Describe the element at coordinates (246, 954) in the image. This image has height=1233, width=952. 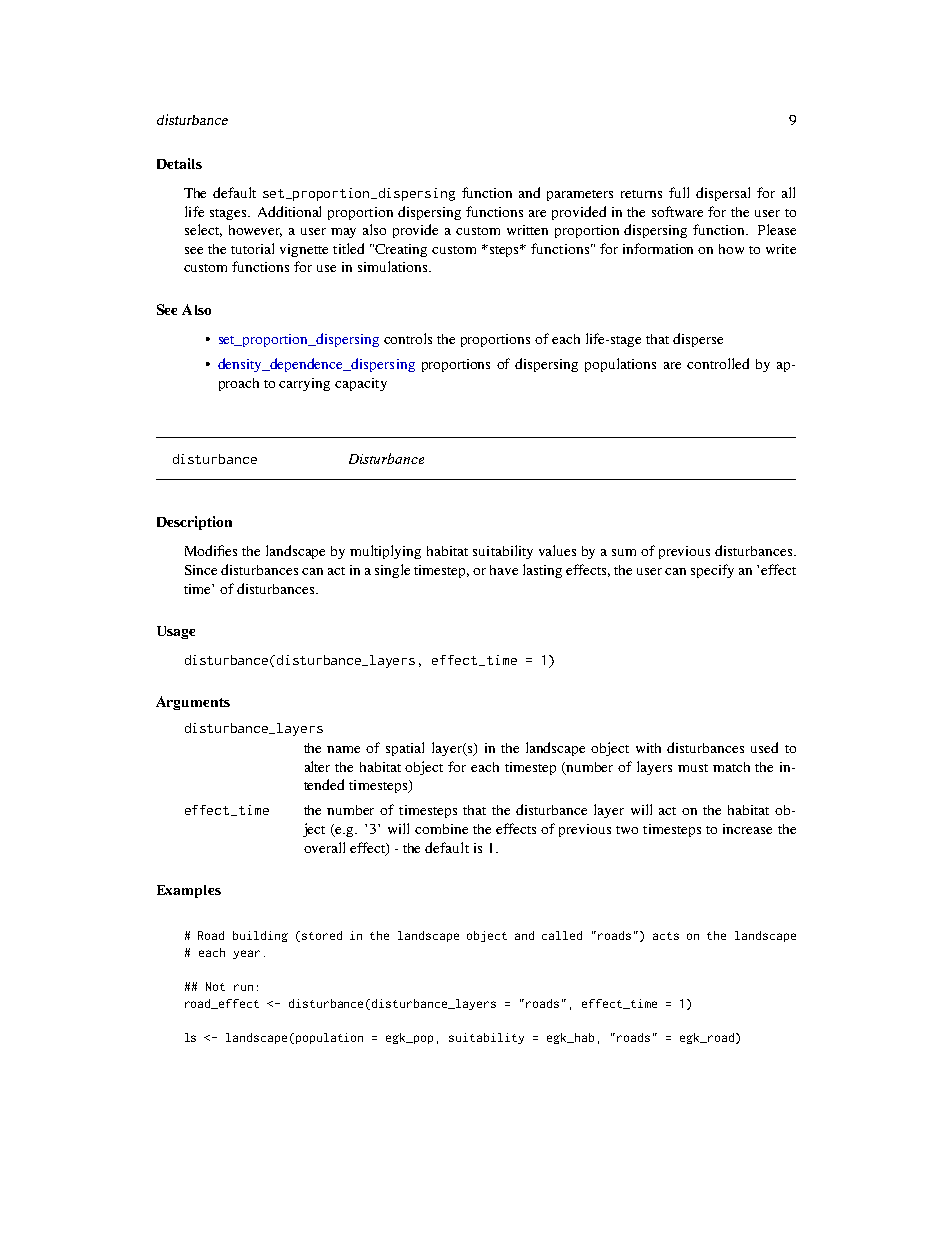
I see `year` at that location.
